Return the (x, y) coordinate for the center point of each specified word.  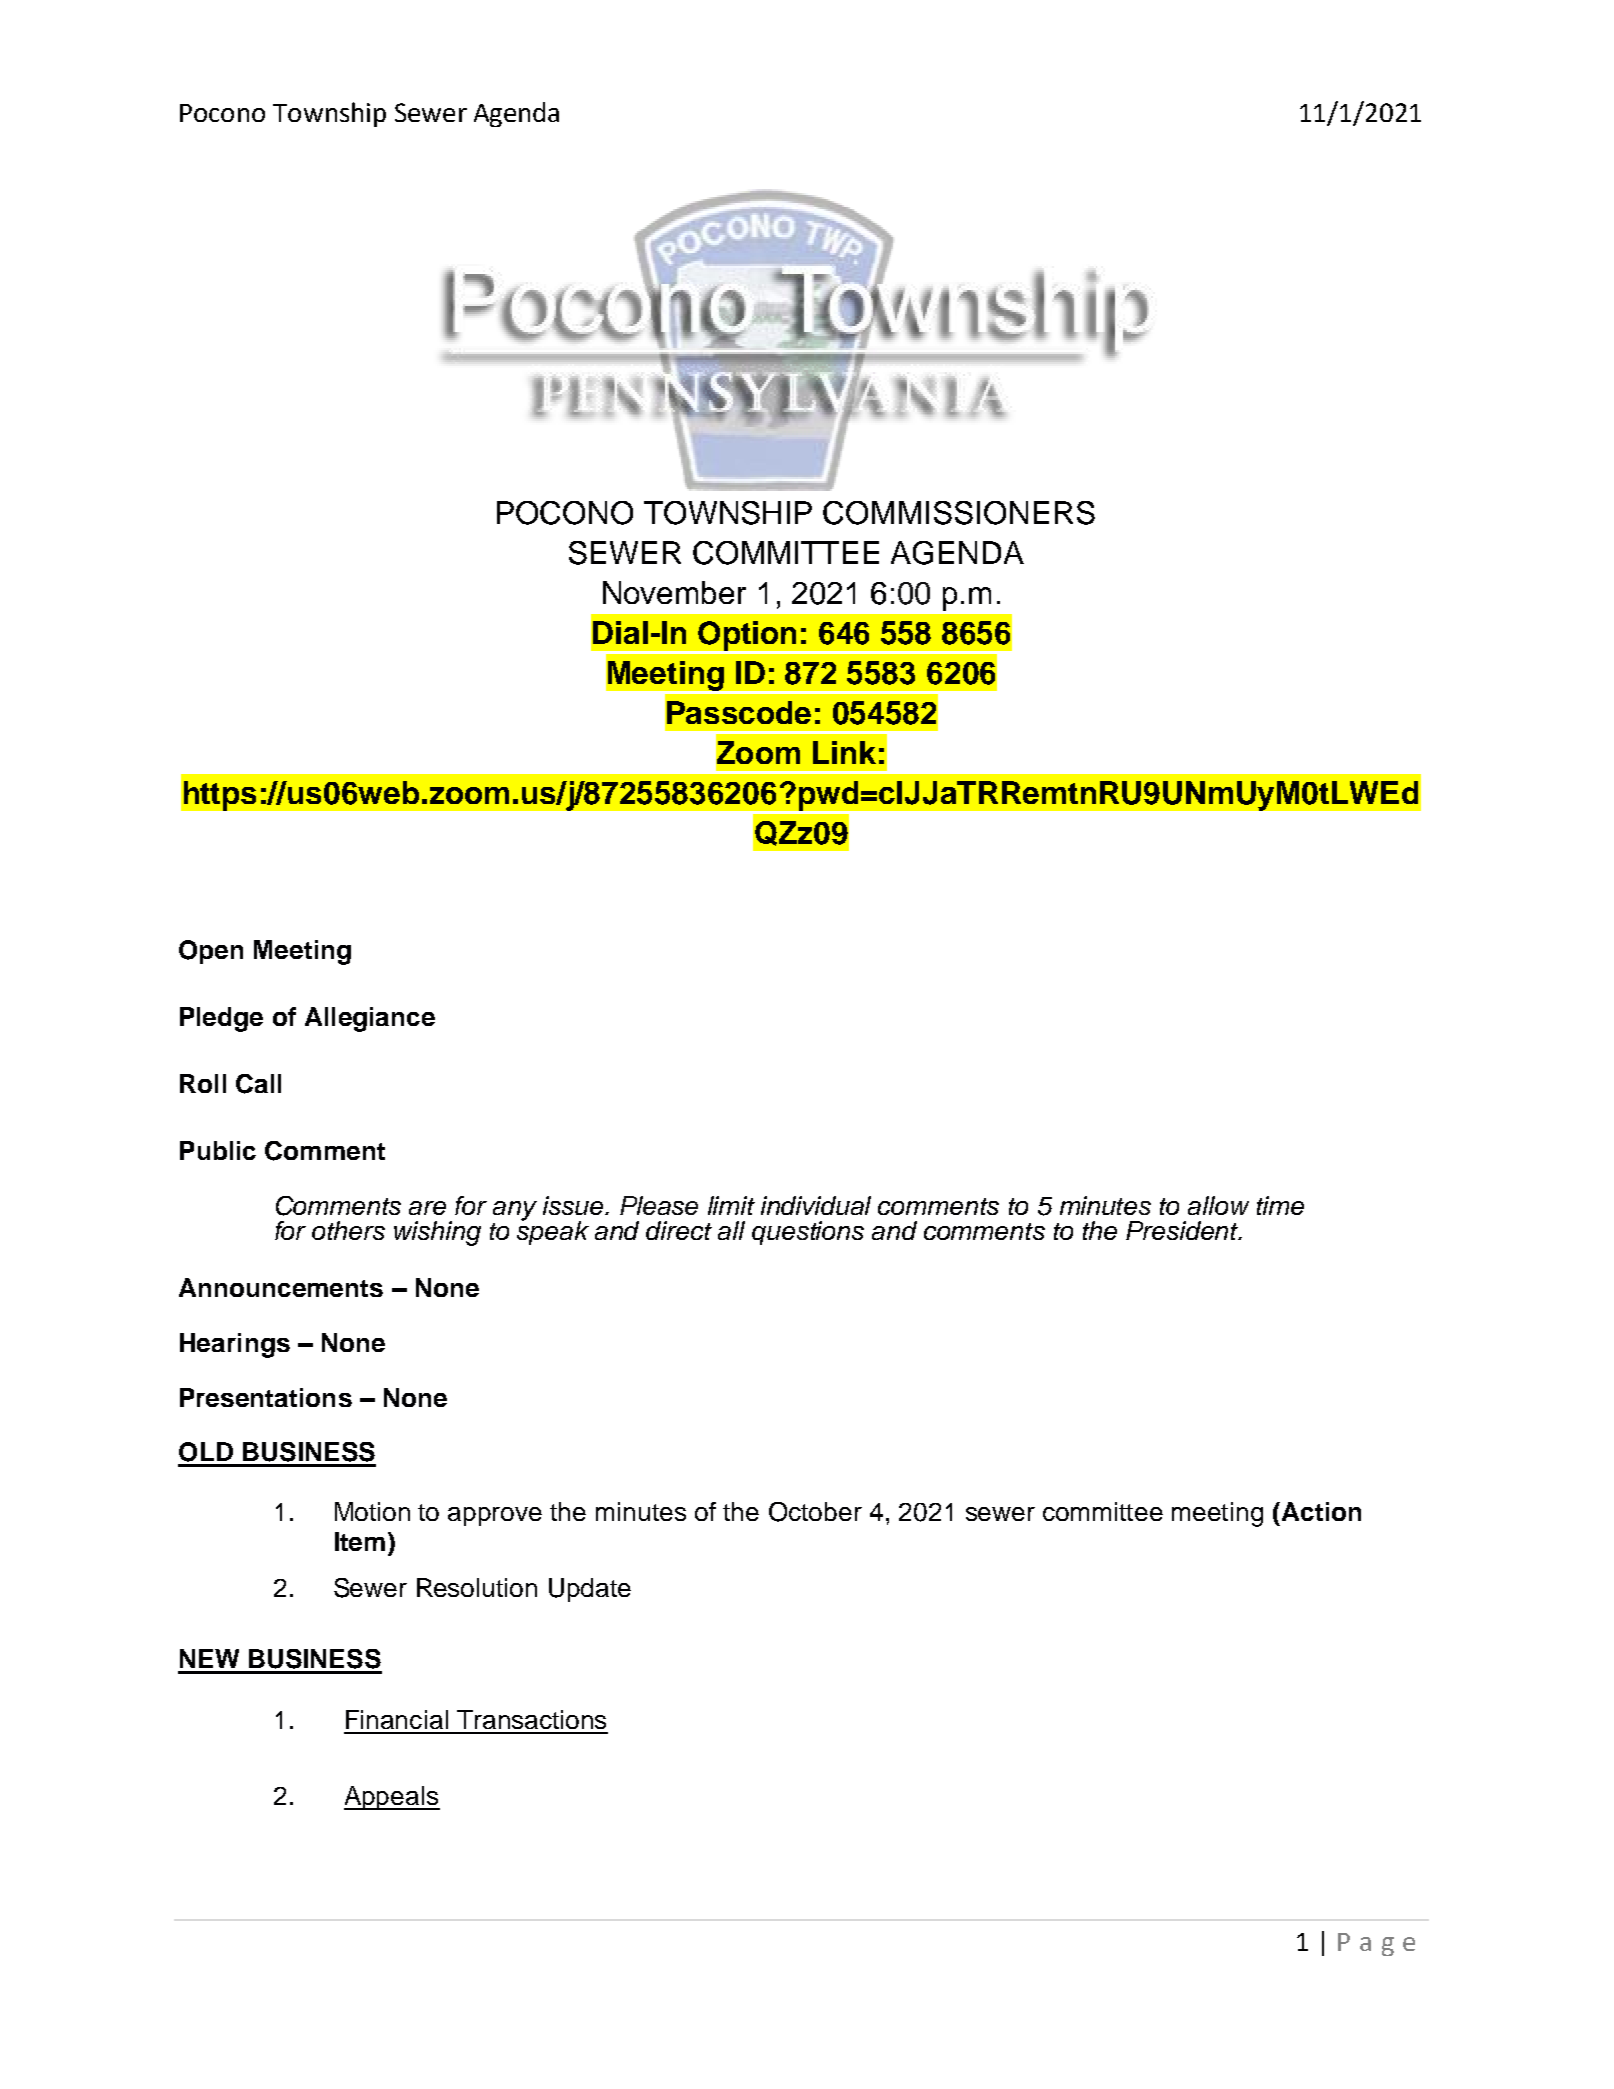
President (1183, 1230)
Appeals (392, 1798)
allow (1218, 1205)
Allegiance (370, 1019)
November (674, 592)
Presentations (266, 1397)
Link (844, 752)
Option (747, 637)
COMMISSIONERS (959, 513)
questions (808, 1233)
